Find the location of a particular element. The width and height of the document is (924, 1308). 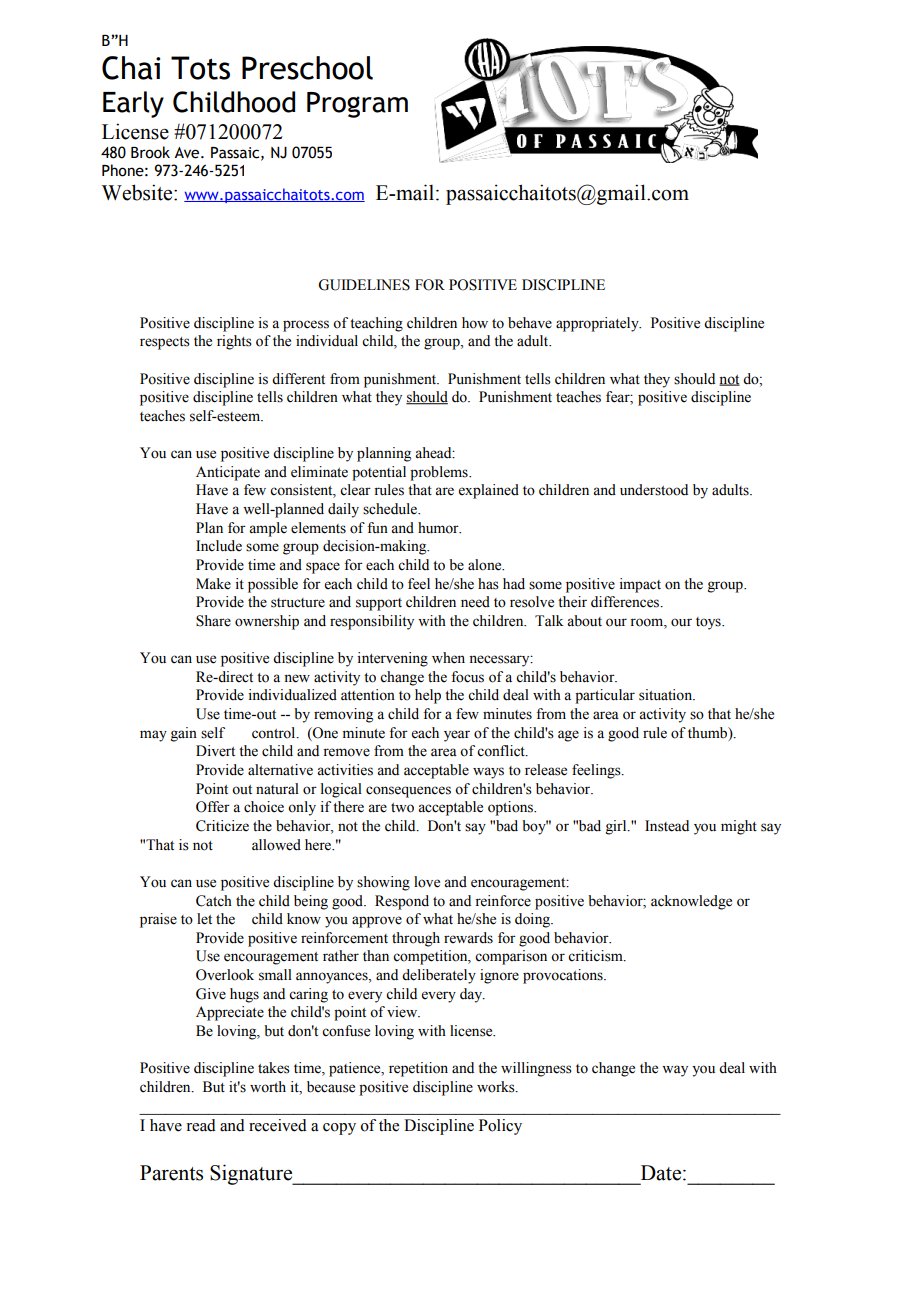

Program is located at coordinates (357, 105).
